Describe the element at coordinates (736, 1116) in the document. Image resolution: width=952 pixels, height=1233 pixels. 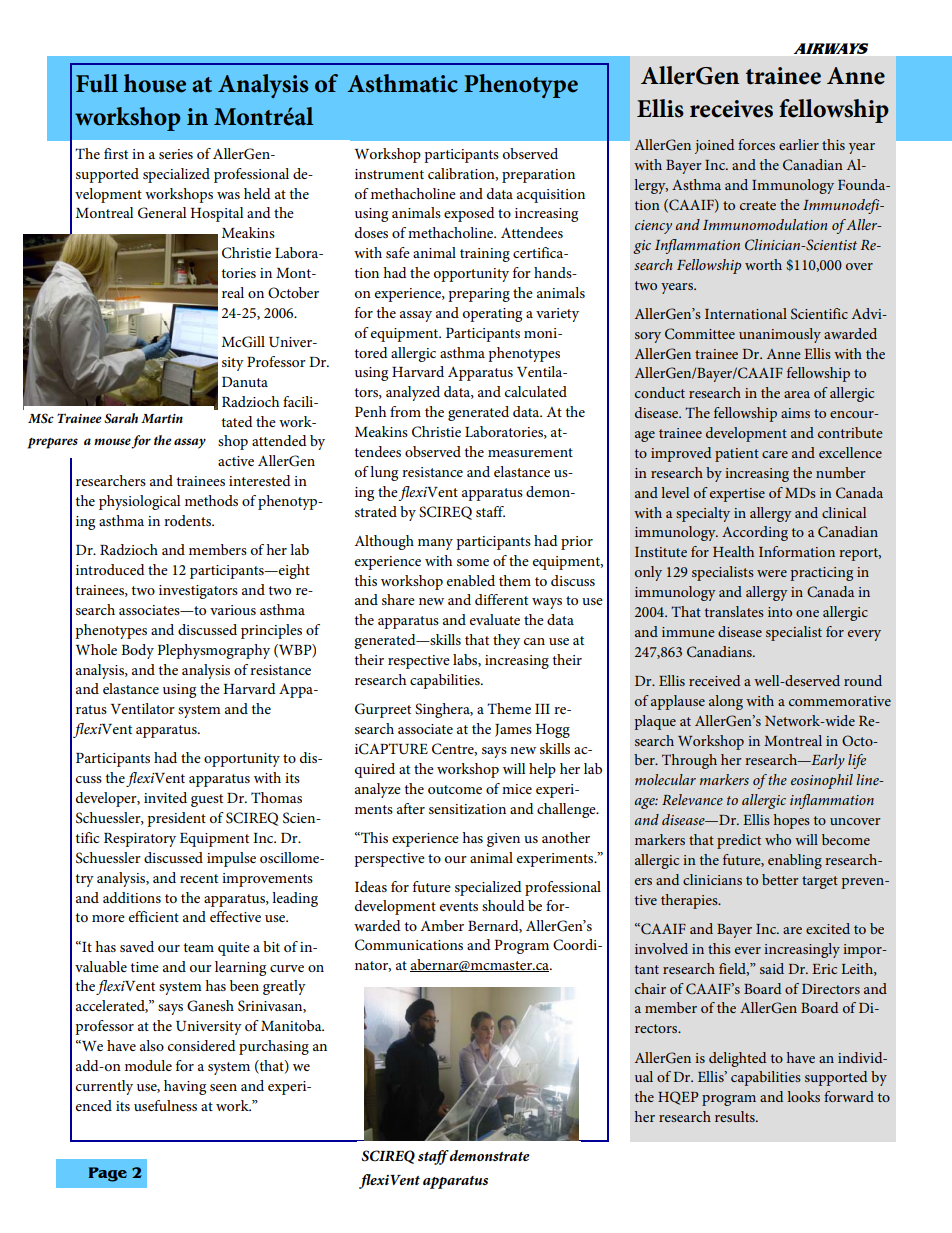
I see `results` at that location.
